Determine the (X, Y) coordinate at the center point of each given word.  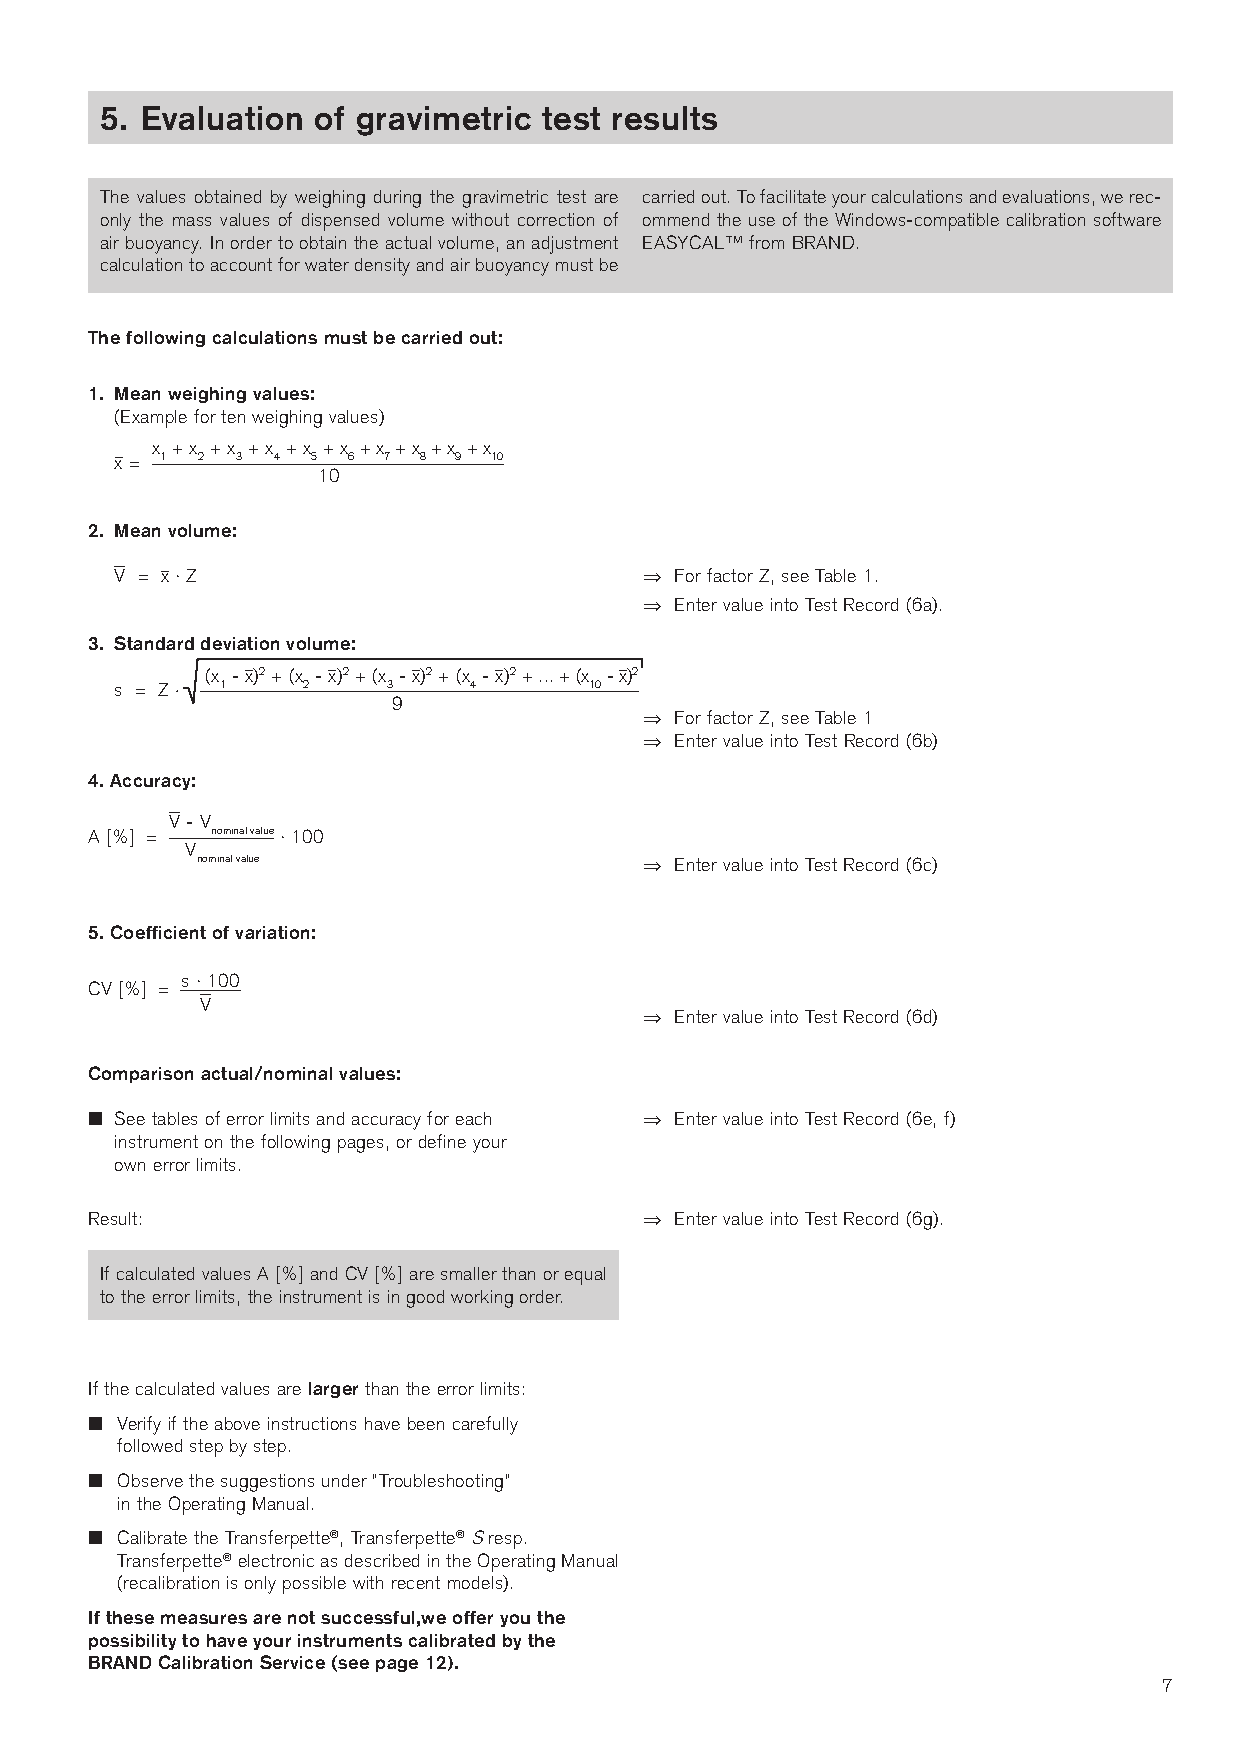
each (473, 1118)
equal (585, 1276)
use (762, 221)
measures (204, 1619)
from (766, 242)
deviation (240, 643)
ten (233, 416)
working (482, 1299)
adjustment (575, 245)
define (442, 1141)
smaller (469, 1273)
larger (333, 1390)
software (1127, 219)
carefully (485, 1425)
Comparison (141, 1074)
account (241, 264)
